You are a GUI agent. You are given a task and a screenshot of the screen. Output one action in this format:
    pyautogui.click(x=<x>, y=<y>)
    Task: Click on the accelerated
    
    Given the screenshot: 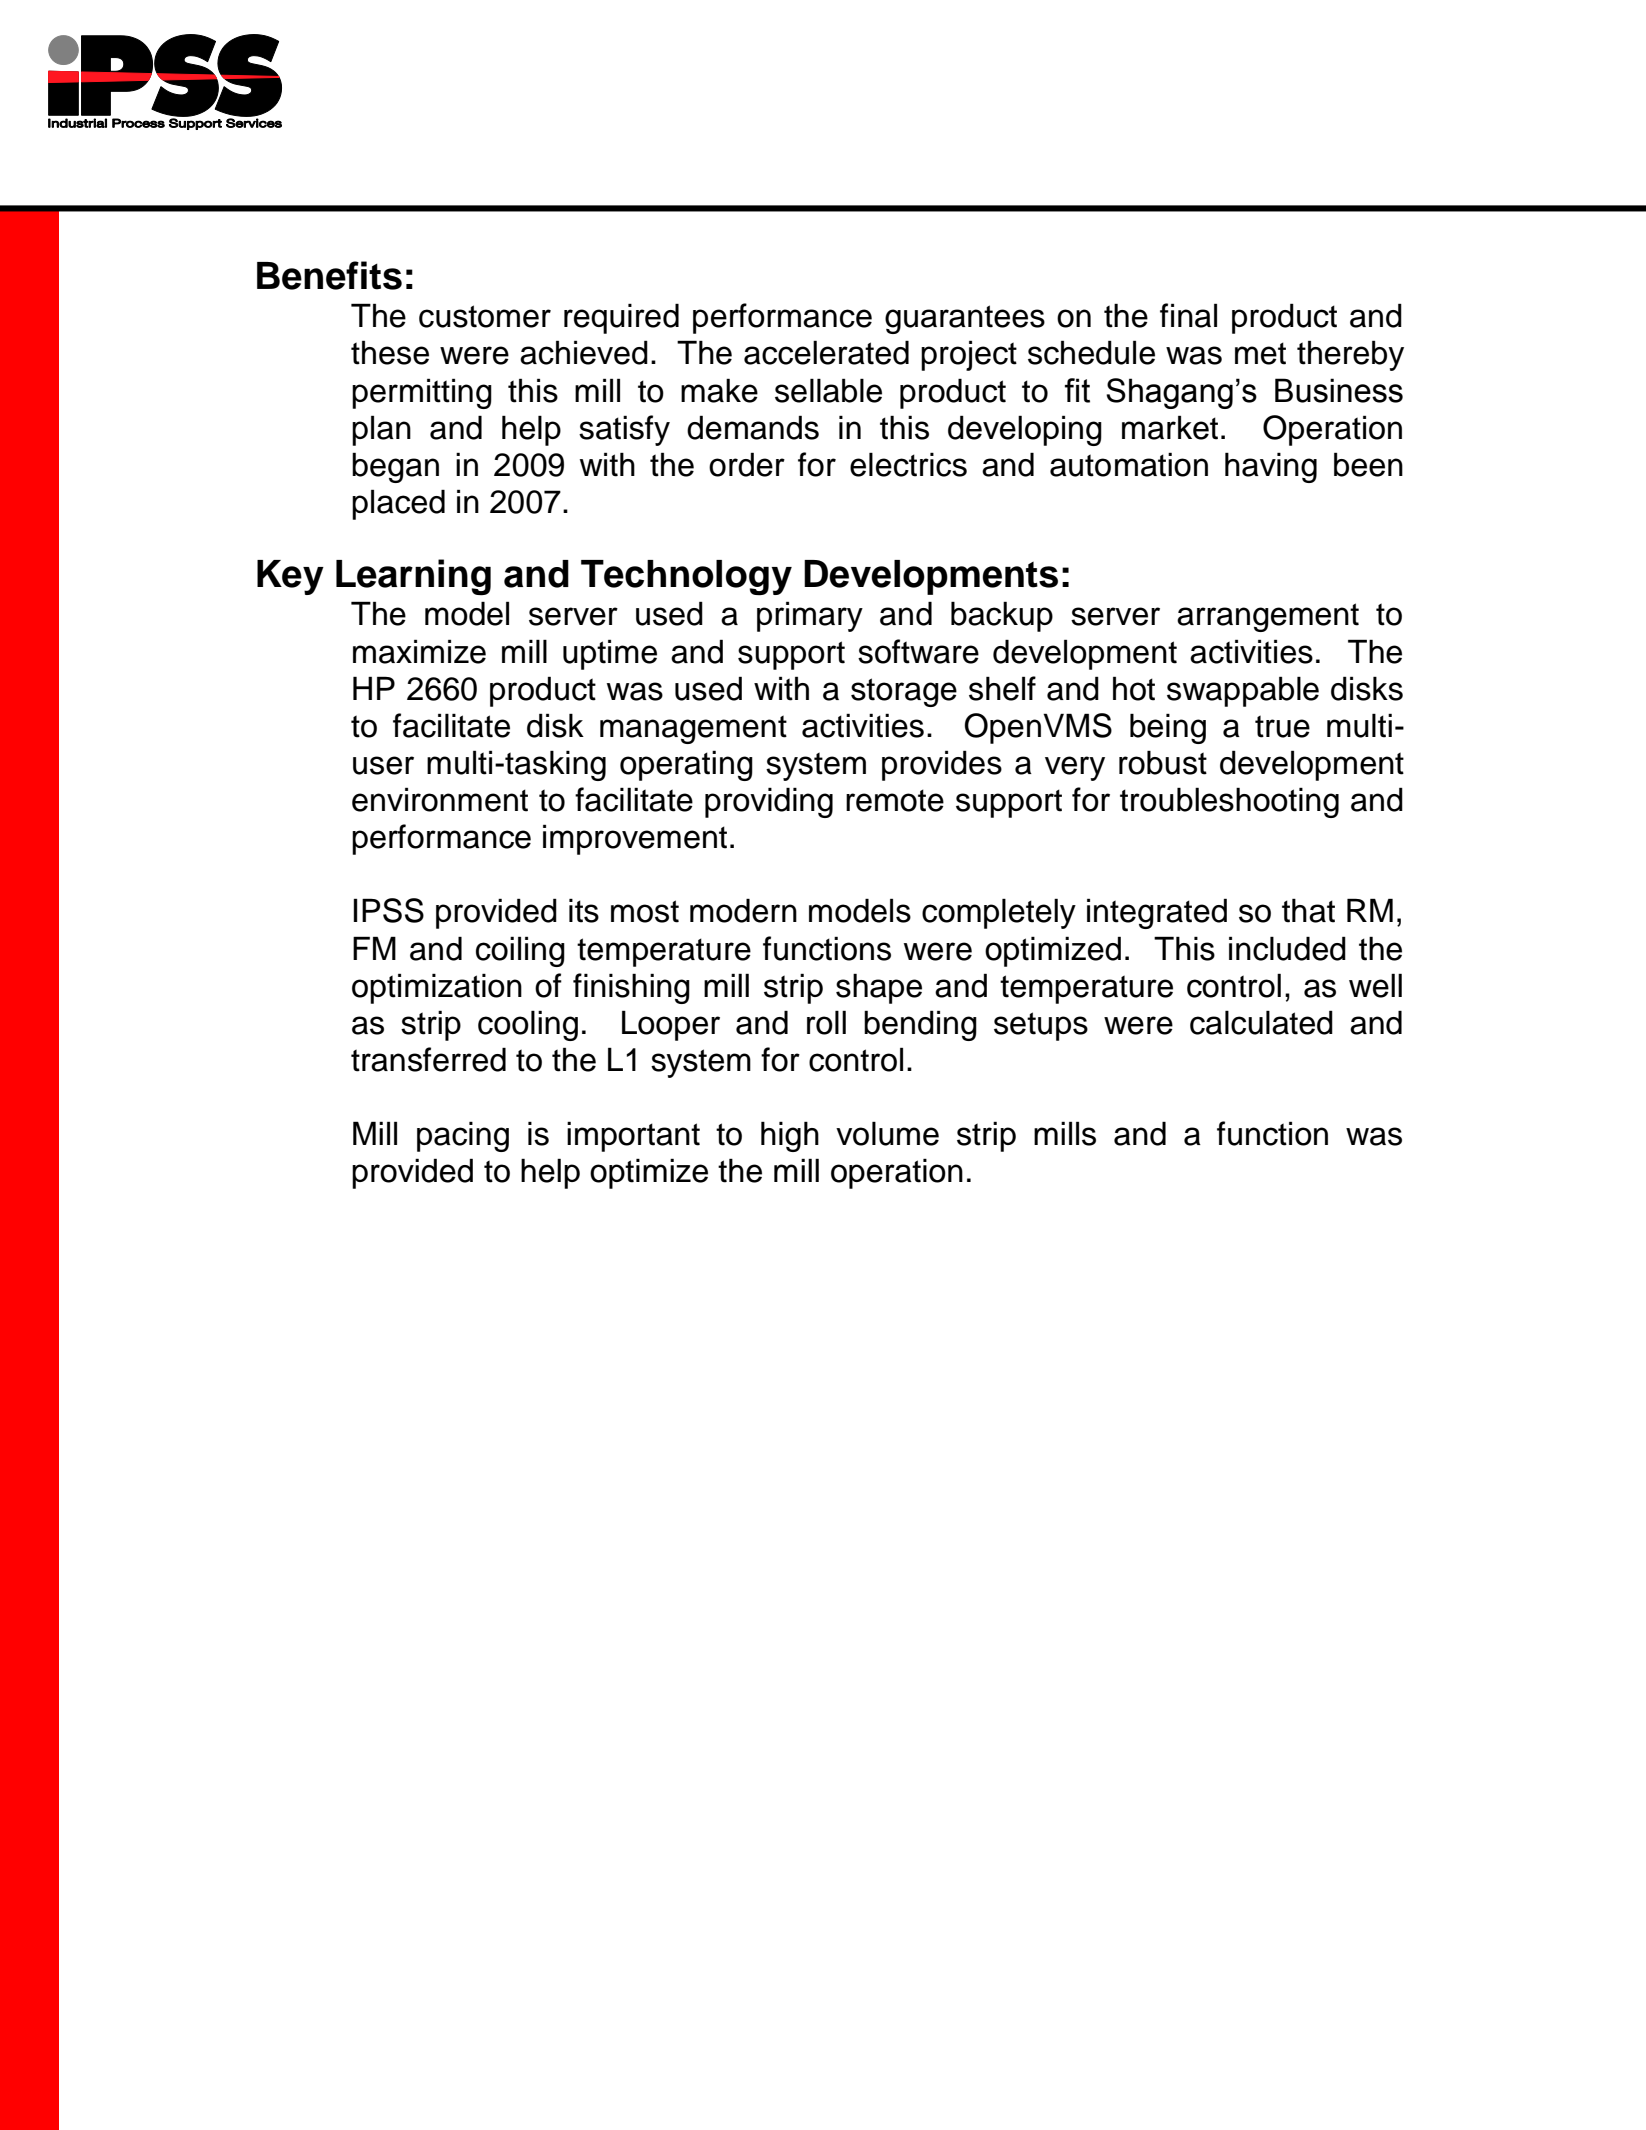 What is the action you would take?
    pyautogui.click(x=826, y=352)
